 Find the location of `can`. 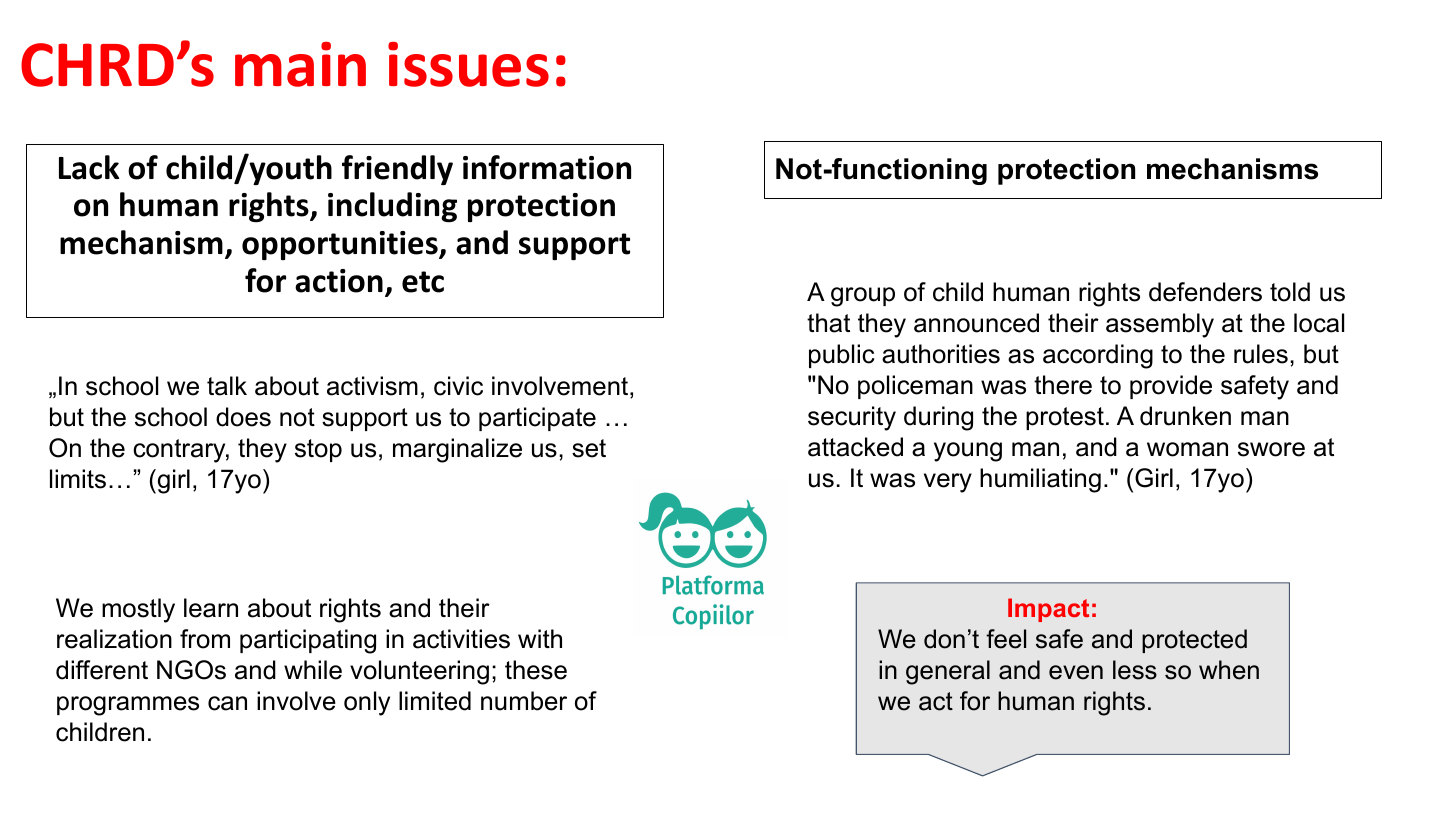

can is located at coordinates (227, 703).
